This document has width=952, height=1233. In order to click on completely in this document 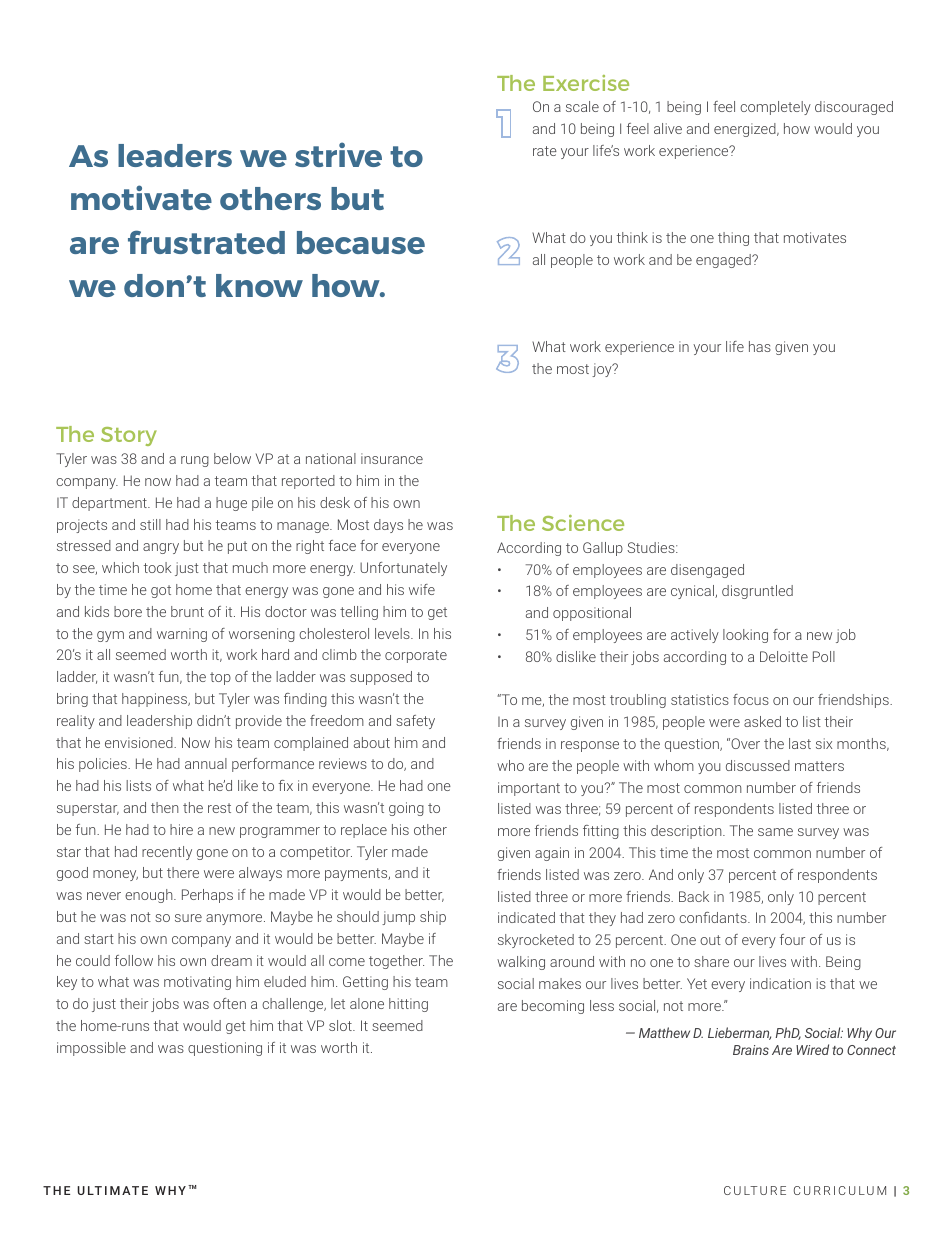, I will do `click(775, 108)`.
